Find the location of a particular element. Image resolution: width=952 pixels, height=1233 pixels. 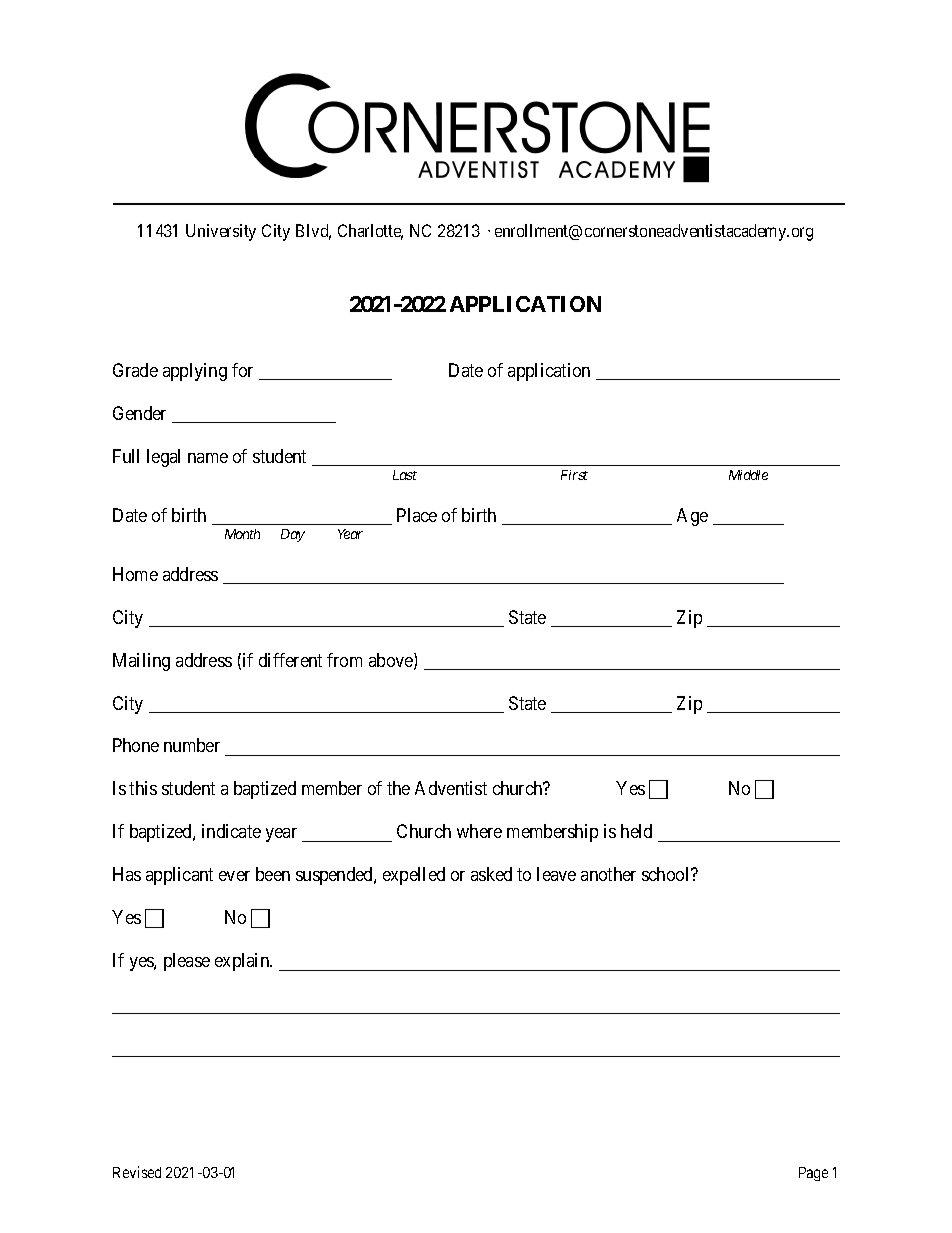

from is located at coordinates (344, 660).
